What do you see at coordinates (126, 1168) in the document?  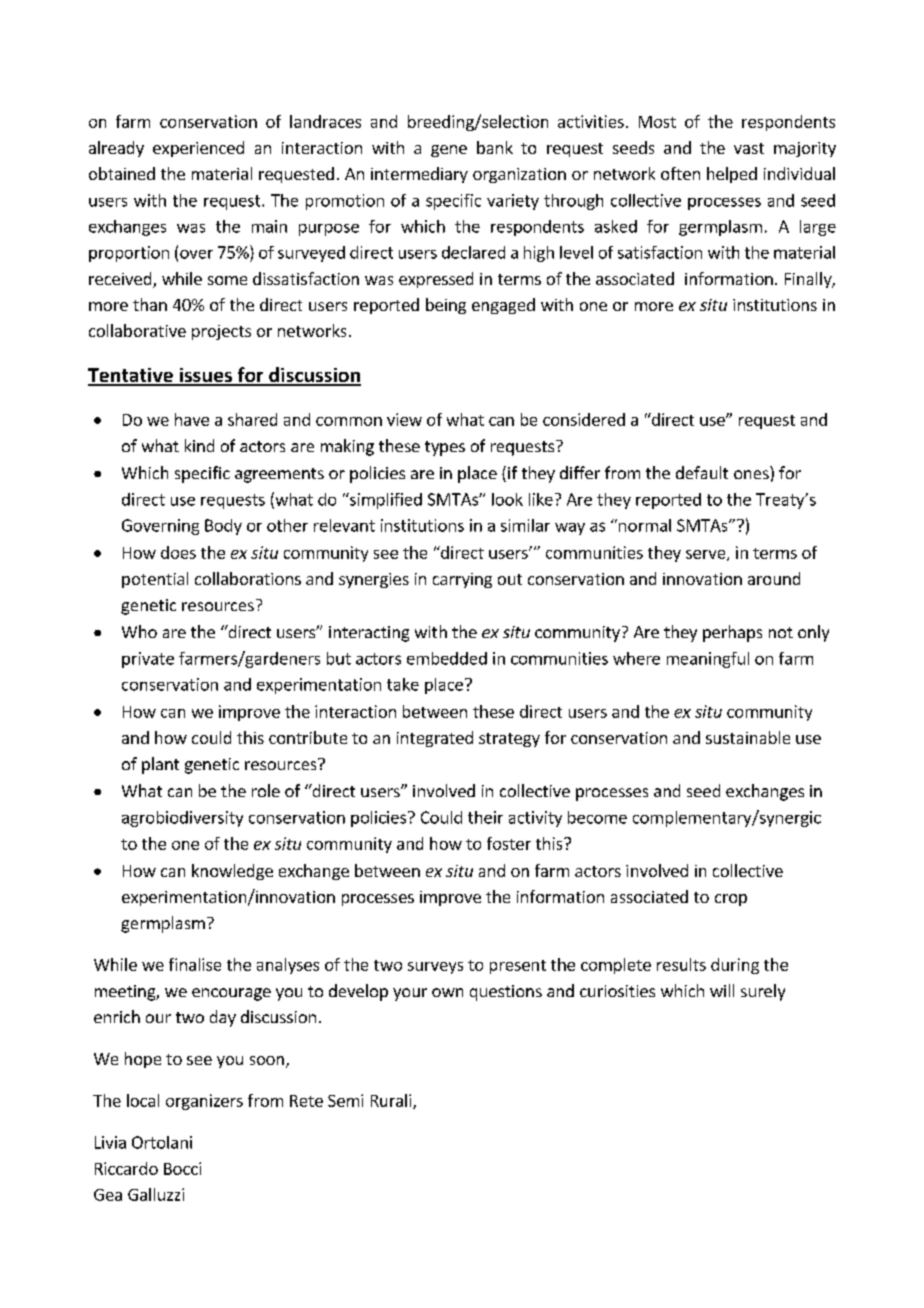 I see `Riccardo` at bounding box center [126, 1168].
